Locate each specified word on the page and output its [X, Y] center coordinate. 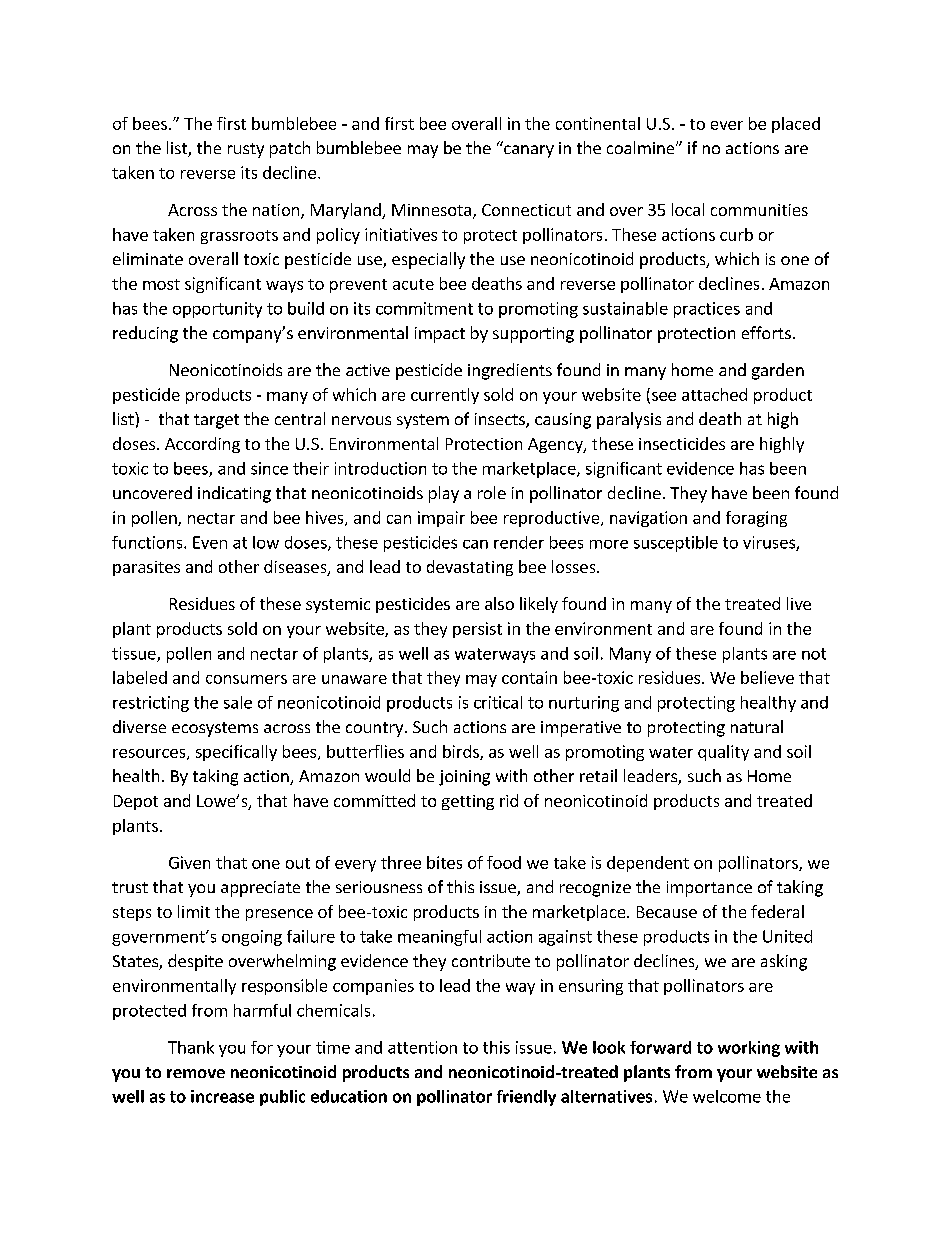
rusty [246, 150]
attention [422, 1047]
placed [796, 125]
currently [445, 396]
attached [714, 394]
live [799, 603]
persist [477, 630]
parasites [146, 568]
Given [189, 862]
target [216, 421]
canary [529, 151]
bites [444, 862]
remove [196, 1073]
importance [709, 889]
